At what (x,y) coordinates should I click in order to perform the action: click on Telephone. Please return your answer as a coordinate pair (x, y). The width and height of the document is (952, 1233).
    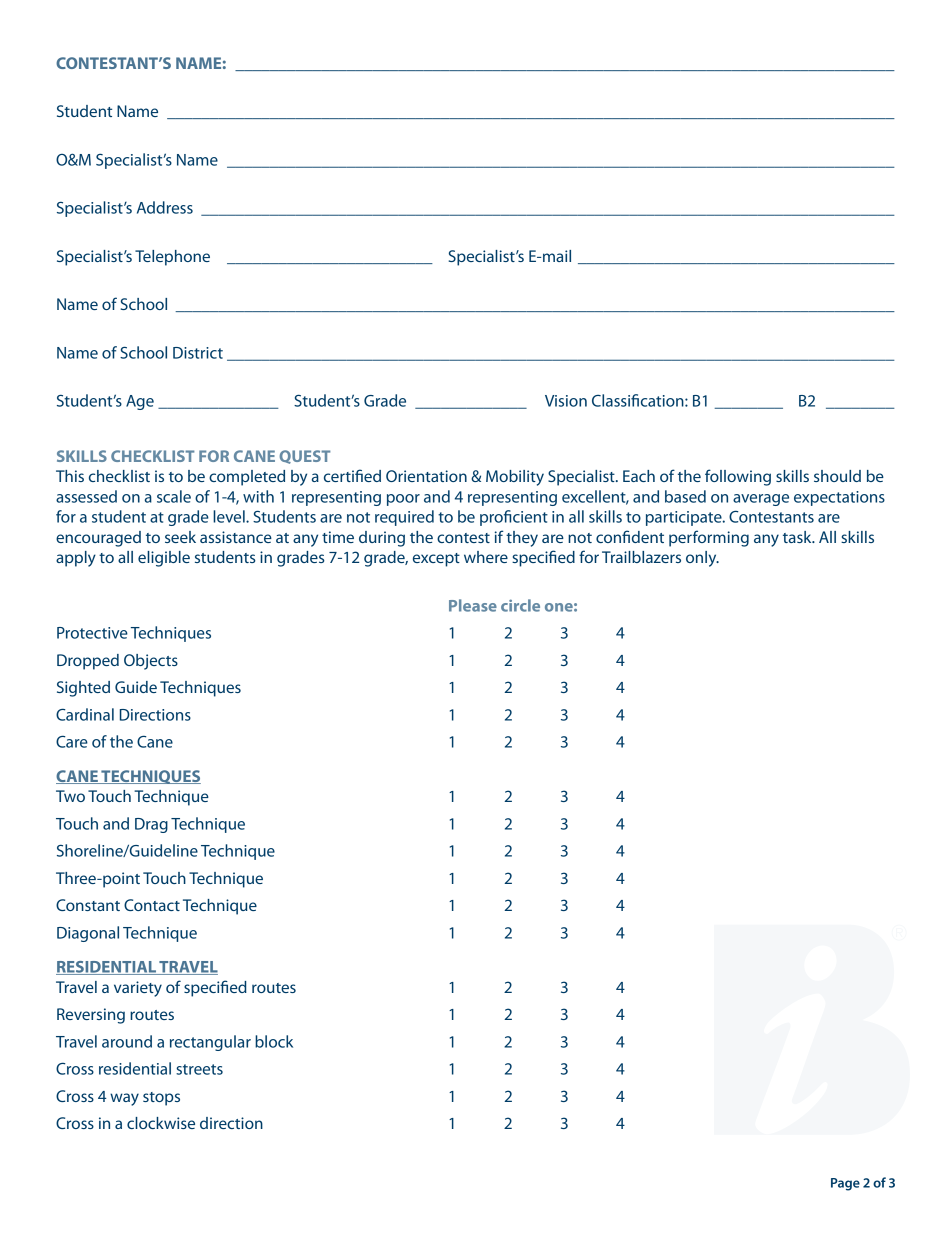
    Looking at the image, I should click on (172, 258).
